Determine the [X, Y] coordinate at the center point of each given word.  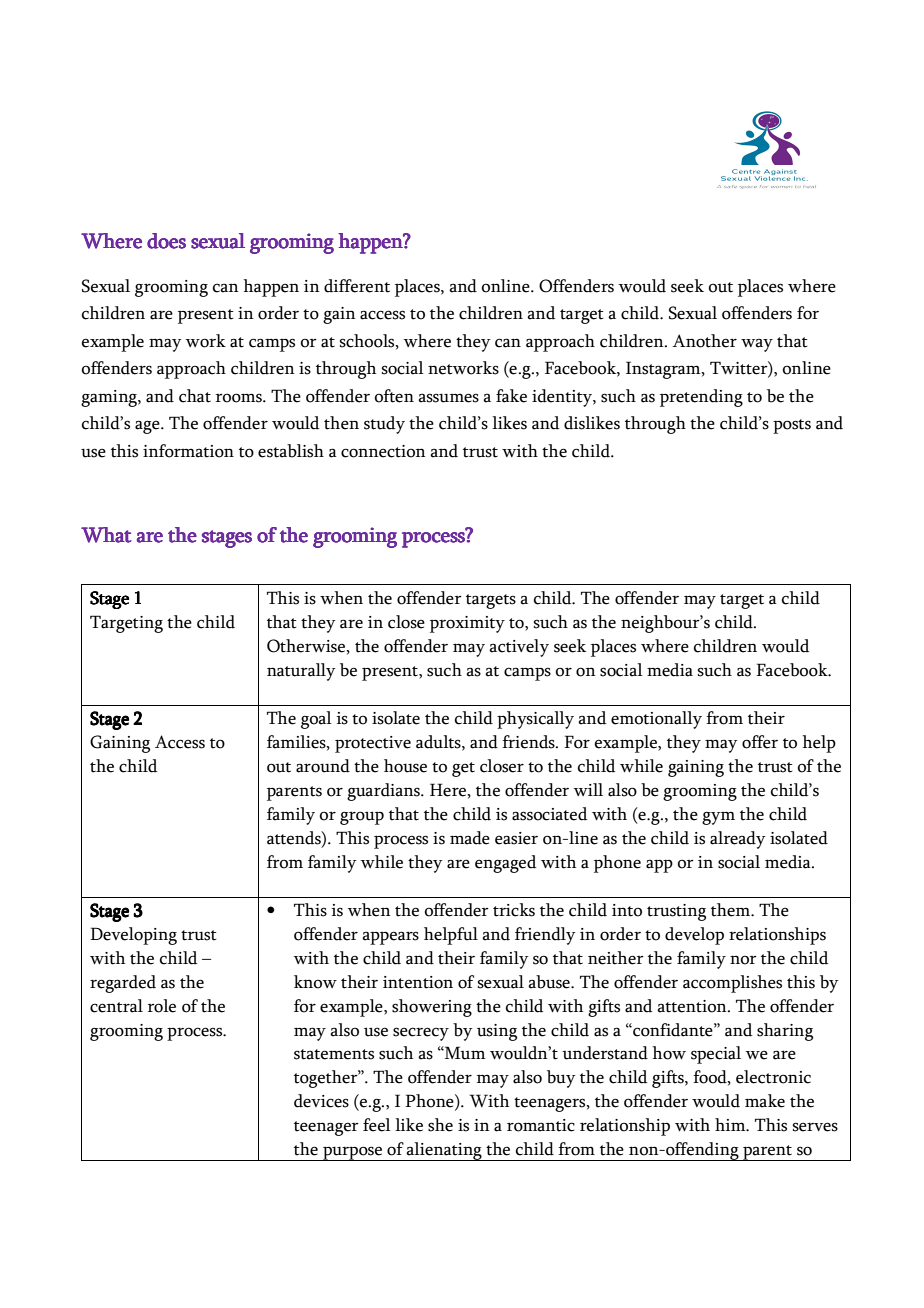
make [765, 1101]
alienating [444, 1151]
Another [704, 341]
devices [321, 1101]
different [357, 286]
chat [195, 396]
